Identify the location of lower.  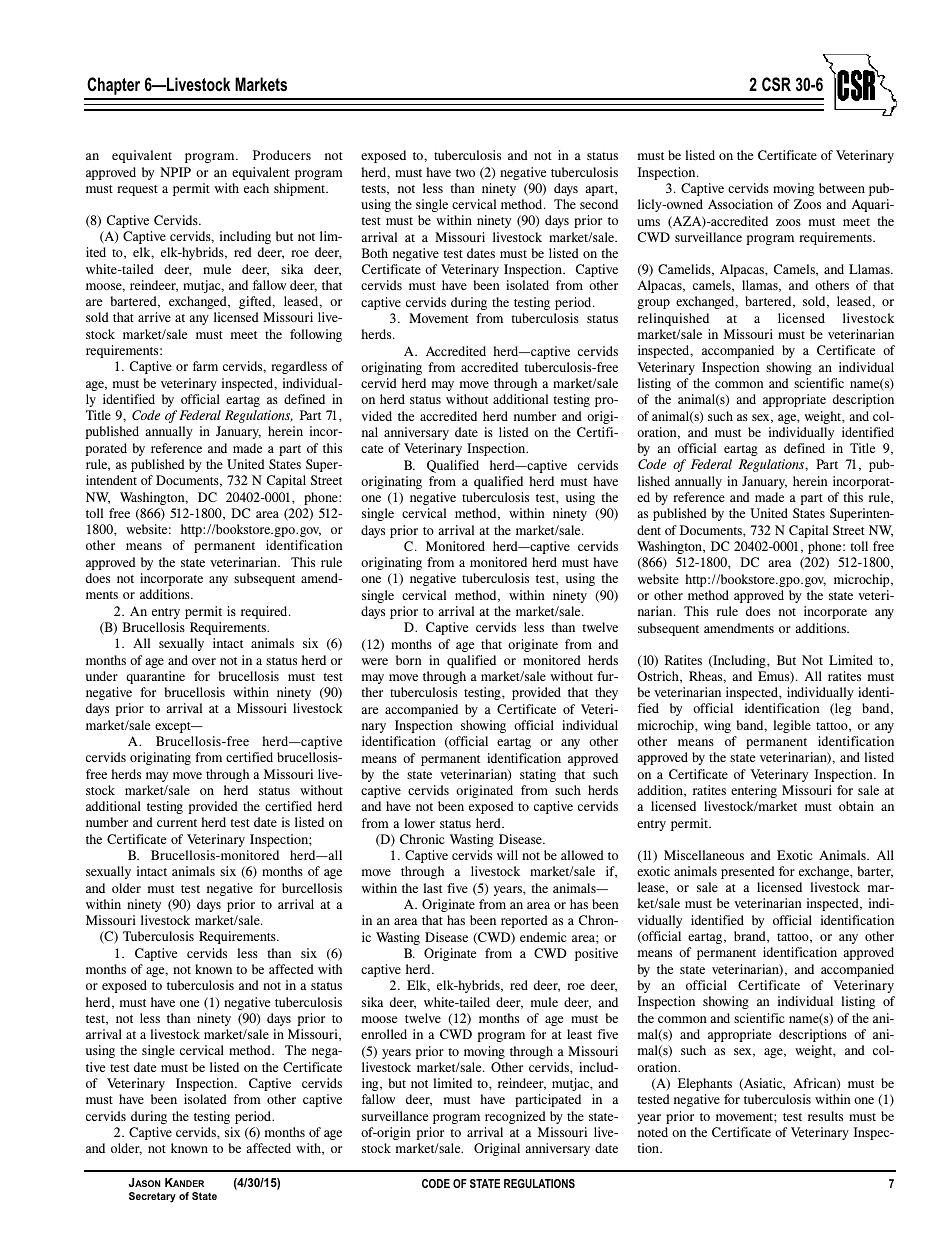
(419, 823).
